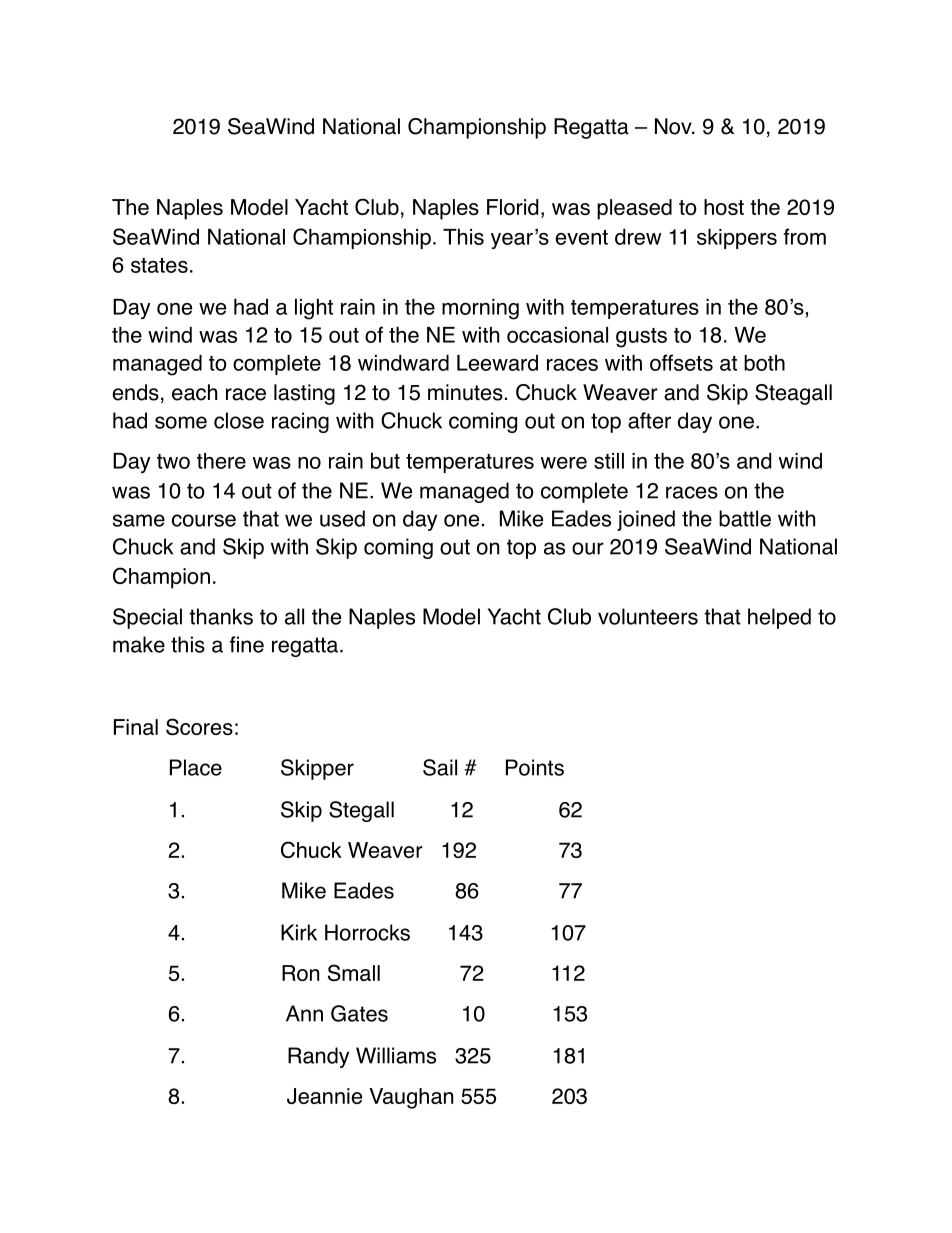 Image resolution: width=952 pixels, height=1233 pixels. Describe the element at coordinates (480, 309) in the screenshot. I see `morning` at that location.
